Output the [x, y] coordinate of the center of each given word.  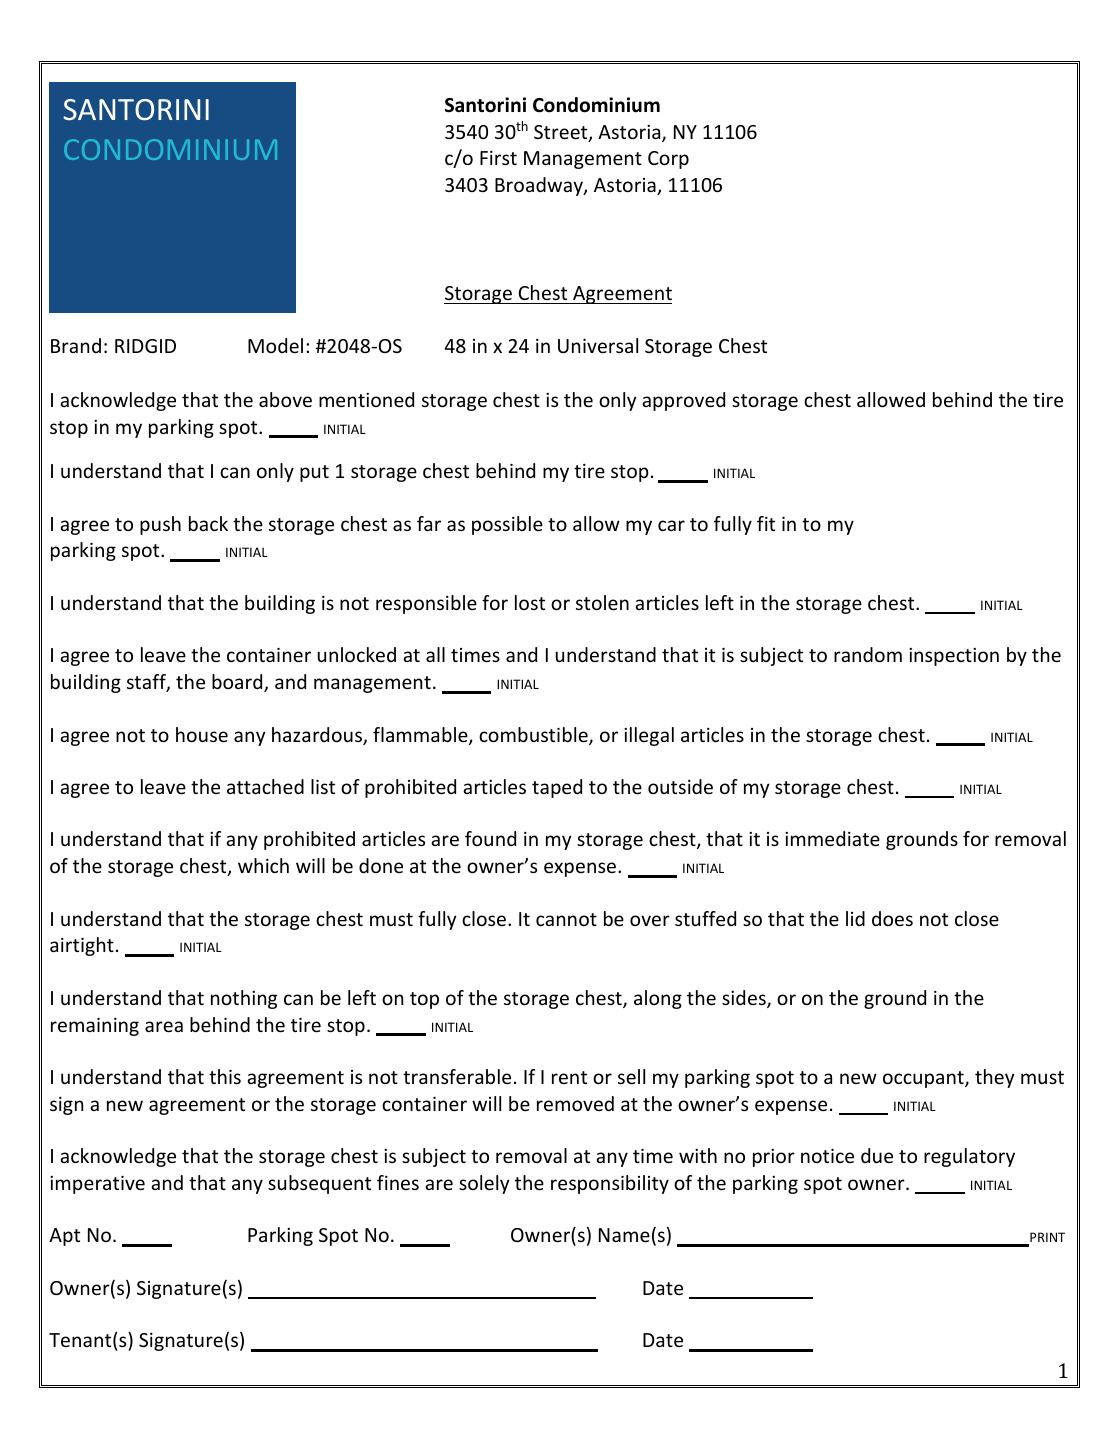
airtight [82, 946]
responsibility [610, 1184]
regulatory [969, 1157]
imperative [97, 1185]
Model [275, 345]
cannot [566, 919]
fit [766, 523]
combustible [534, 736]
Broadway [540, 186]
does [892, 918]
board [238, 683]
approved [683, 401]
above [285, 399]
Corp [668, 160]
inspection [954, 657]
